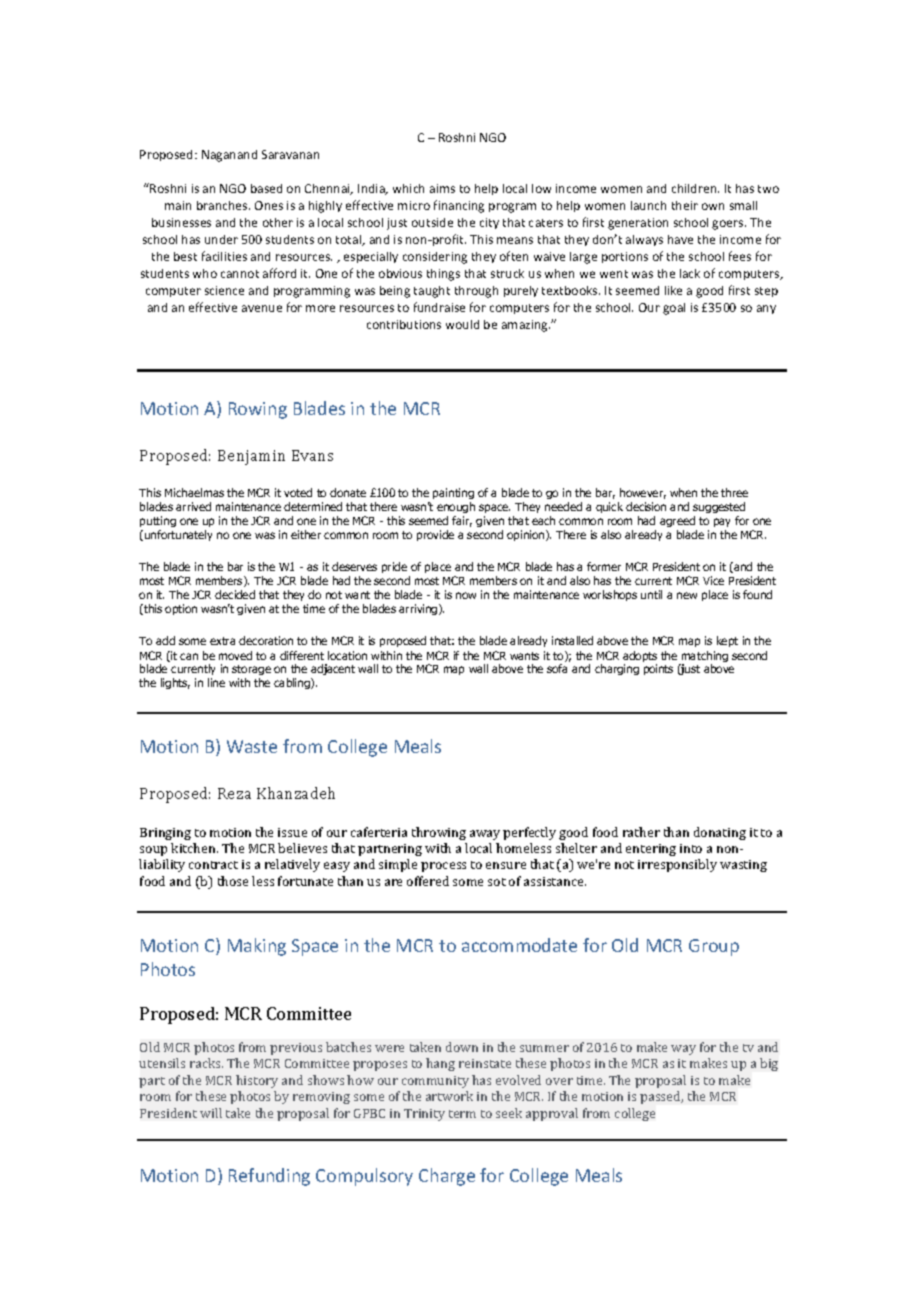 The image size is (924, 1308). Describe the element at coordinates (447, 1177) in the screenshot. I see `Charge` at that location.
